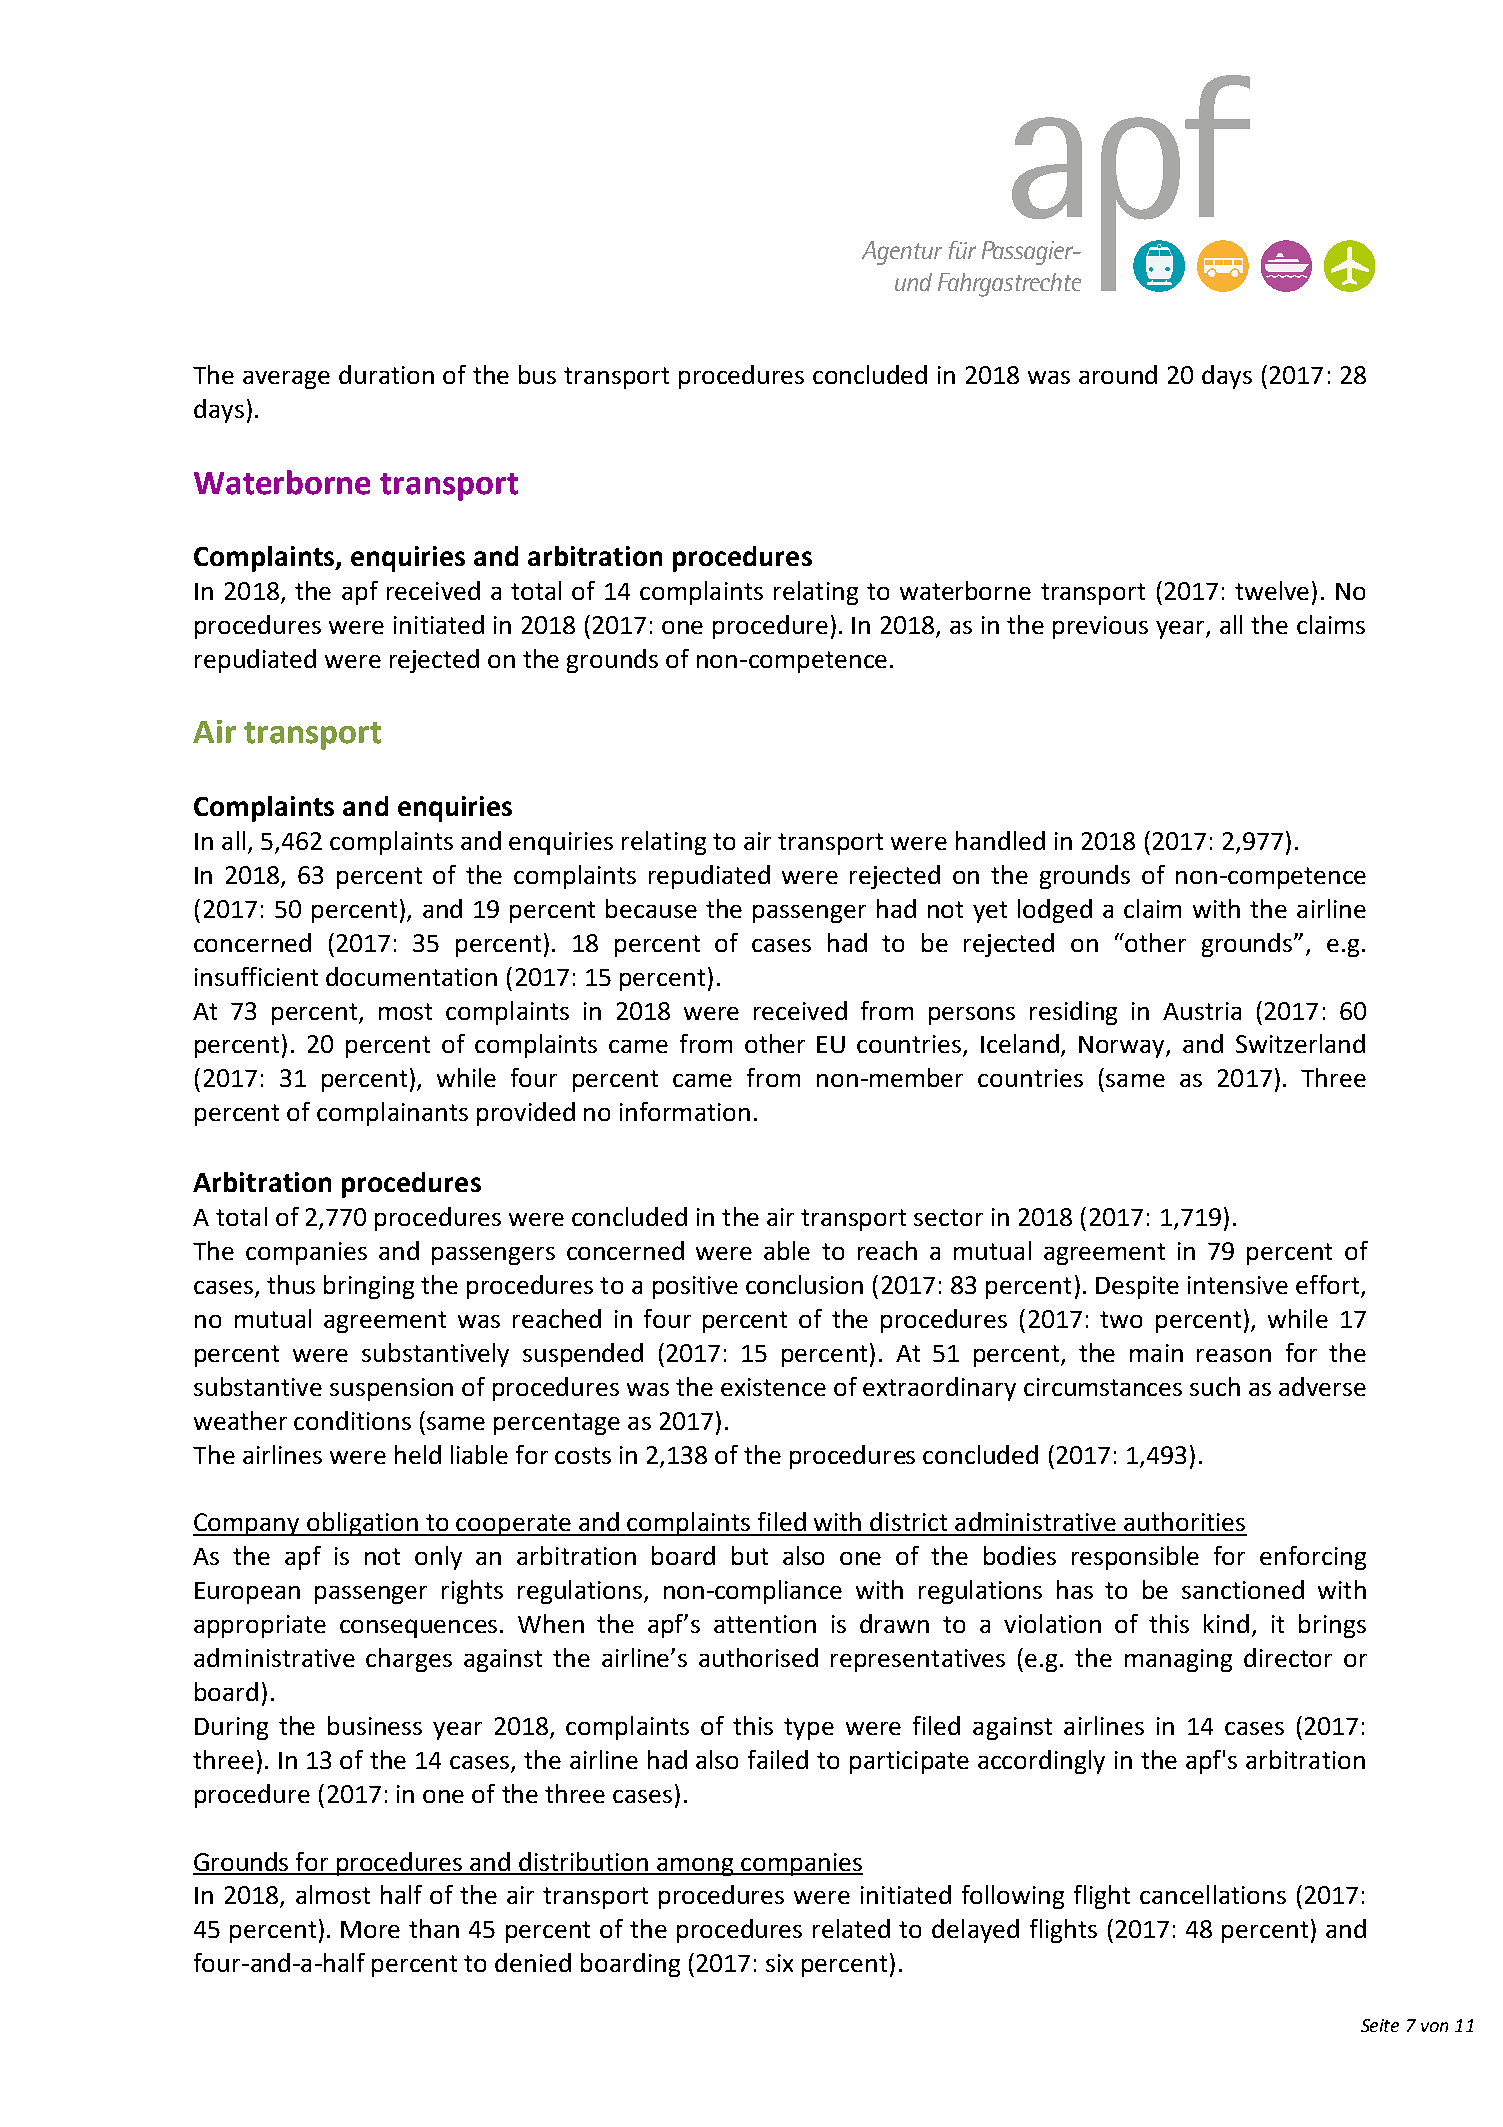 The height and width of the page is (2127, 1503). What do you see at coordinates (773, 1387) in the page?
I see `existence` at bounding box center [773, 1387].
